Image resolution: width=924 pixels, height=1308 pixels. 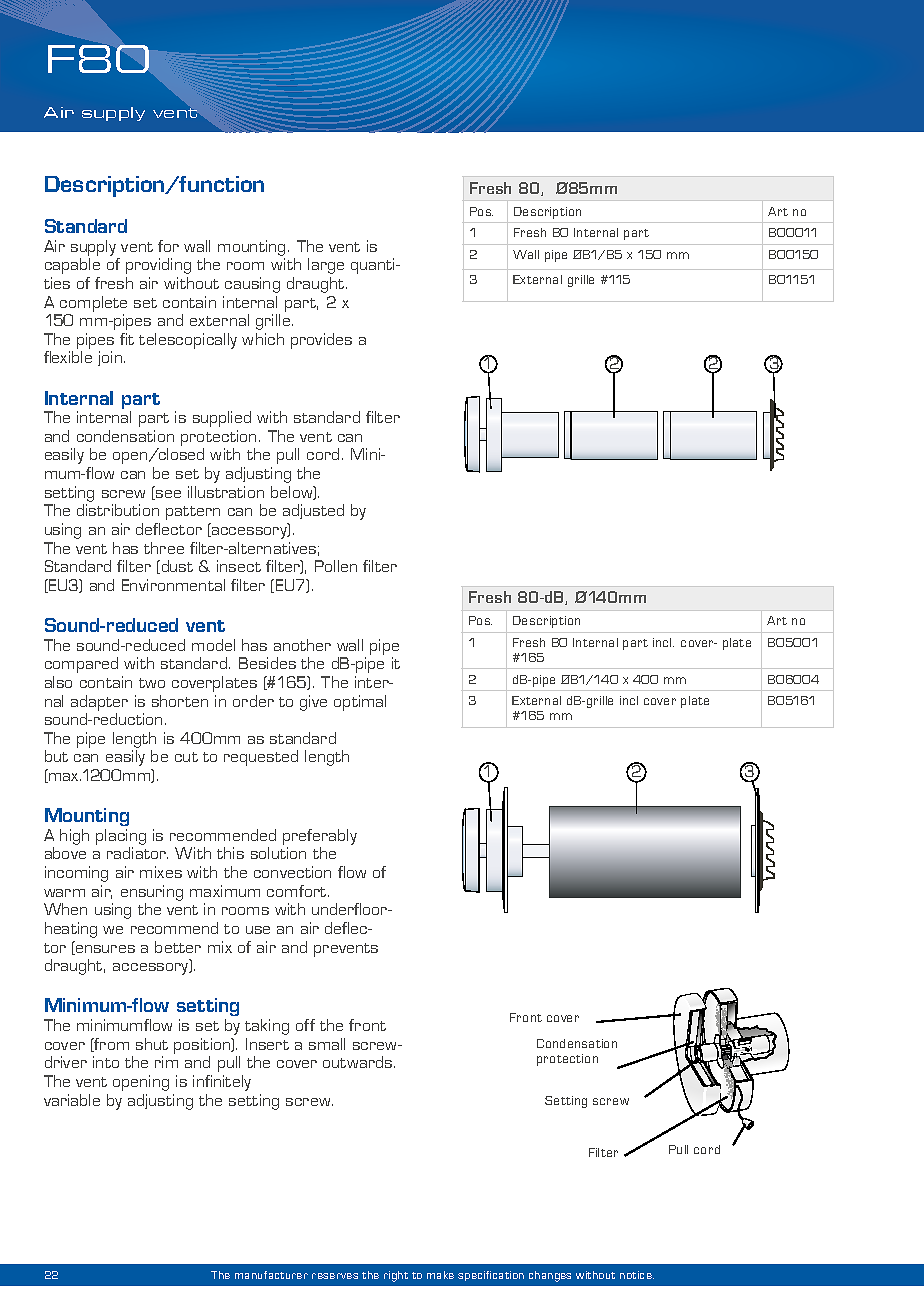 What do you see at coordinates (298, 891) in the page?
I see `comfort` at bounding box center [298, 891].
